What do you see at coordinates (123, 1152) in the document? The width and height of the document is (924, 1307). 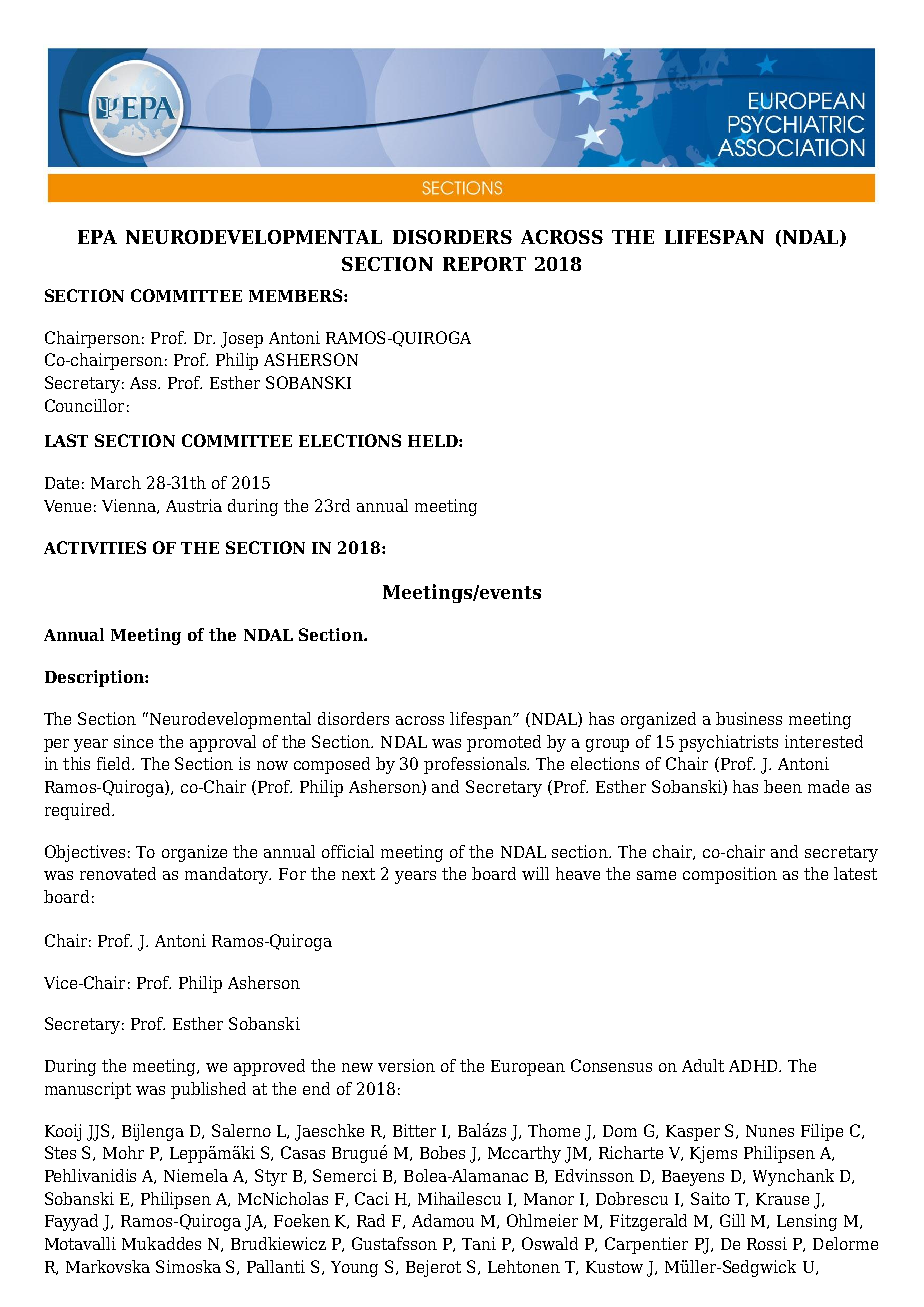 I see `Mohr` at bounding box center [123, 1152].
